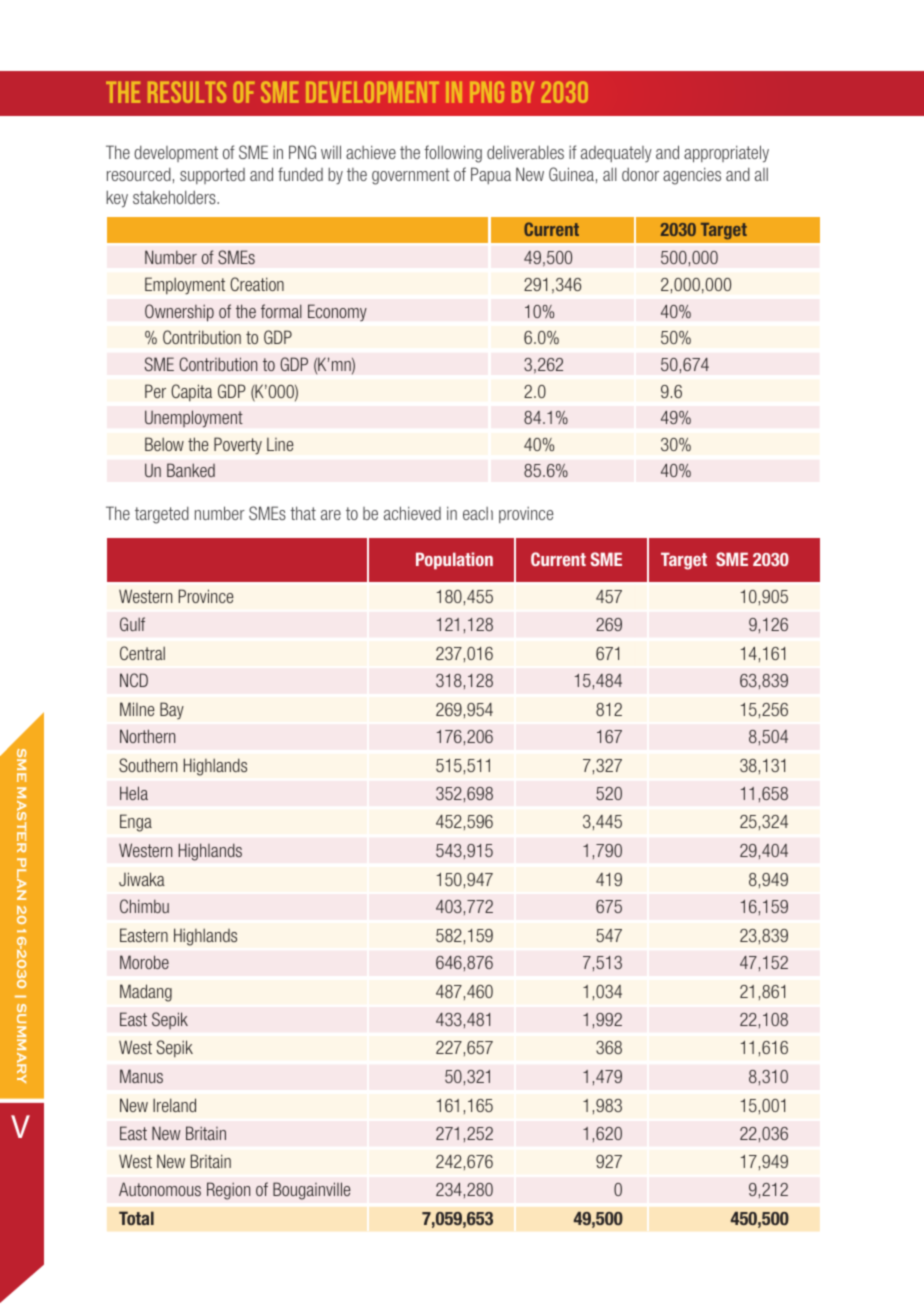  Describe the element at coordinates (228, 1191) in the screenshot. I see `Region` at that location.
